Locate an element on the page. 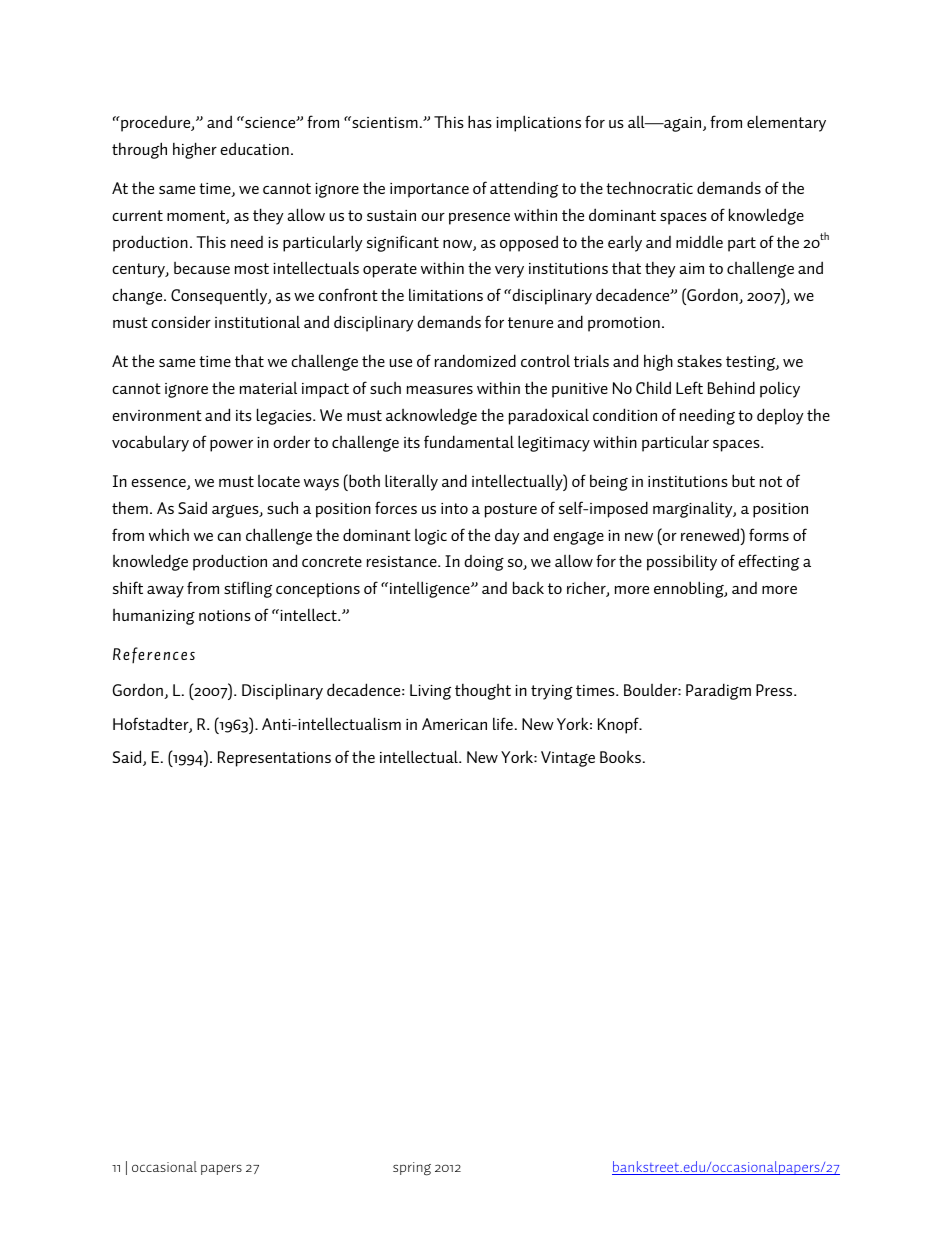  Books is located at coordinates (620, 757).
